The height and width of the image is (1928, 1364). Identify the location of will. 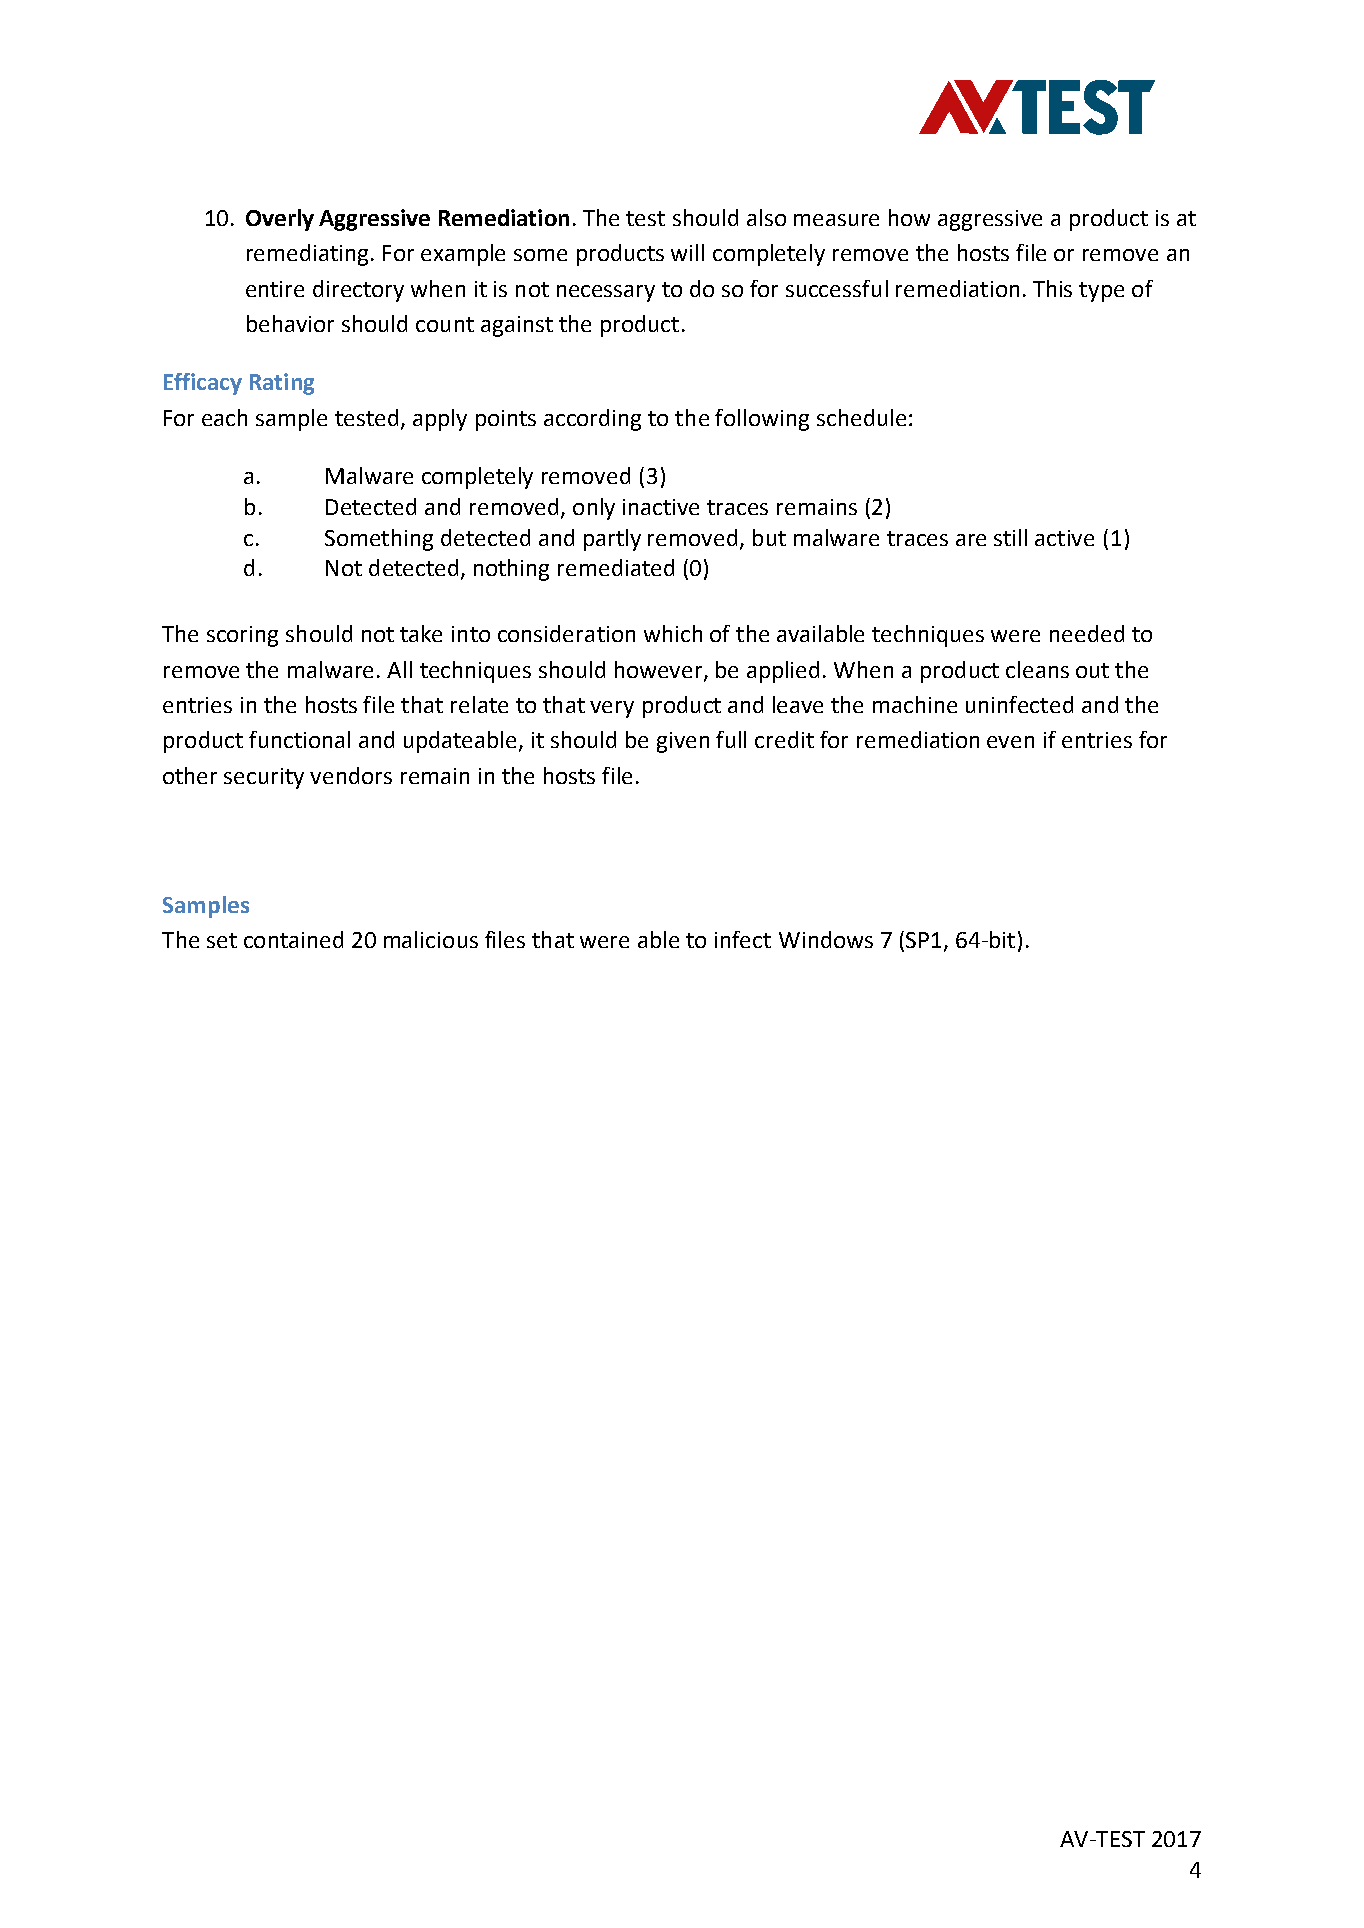
(687, 252).
